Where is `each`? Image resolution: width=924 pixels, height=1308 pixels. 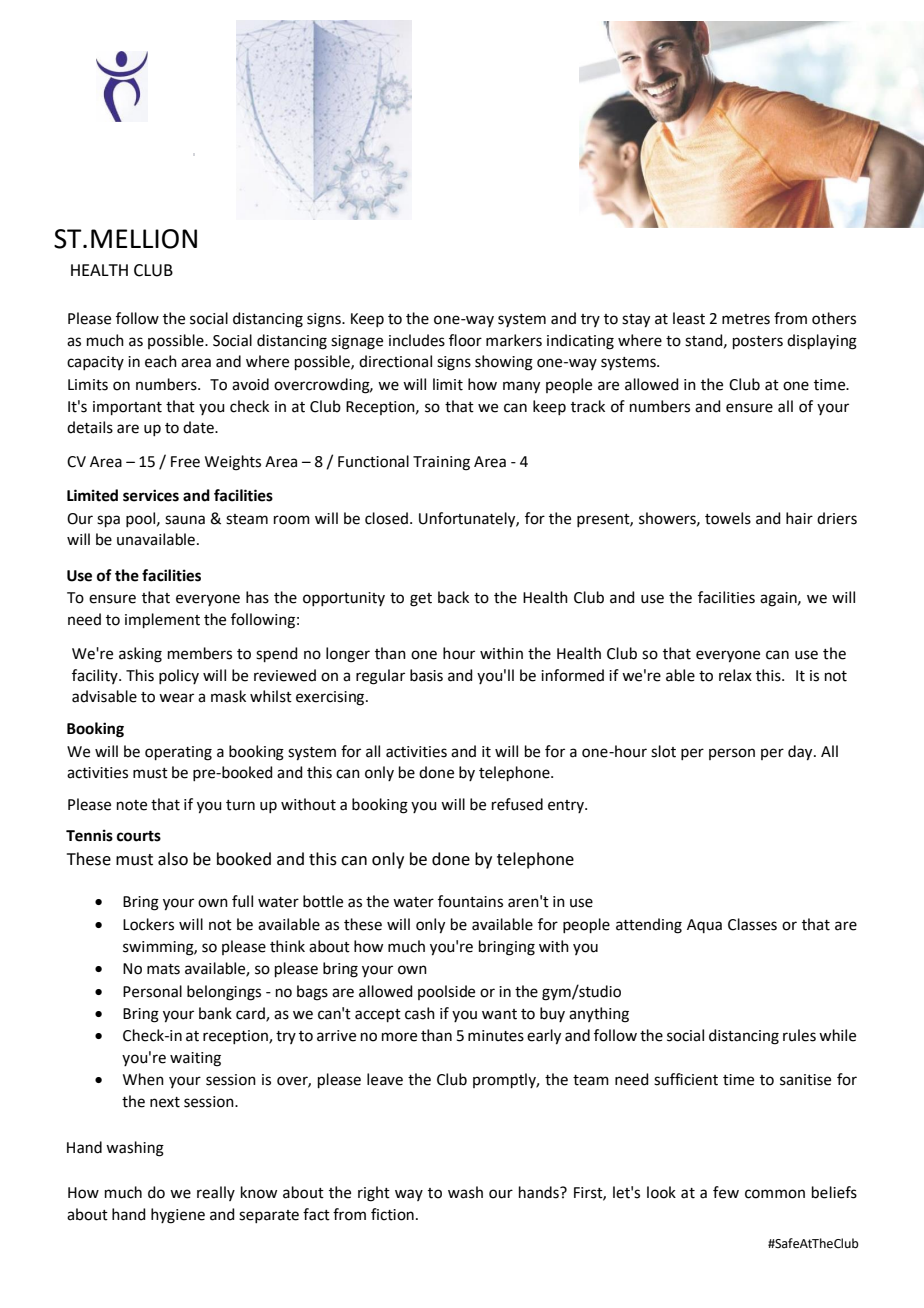 each is located at coordinates (161, 361).
